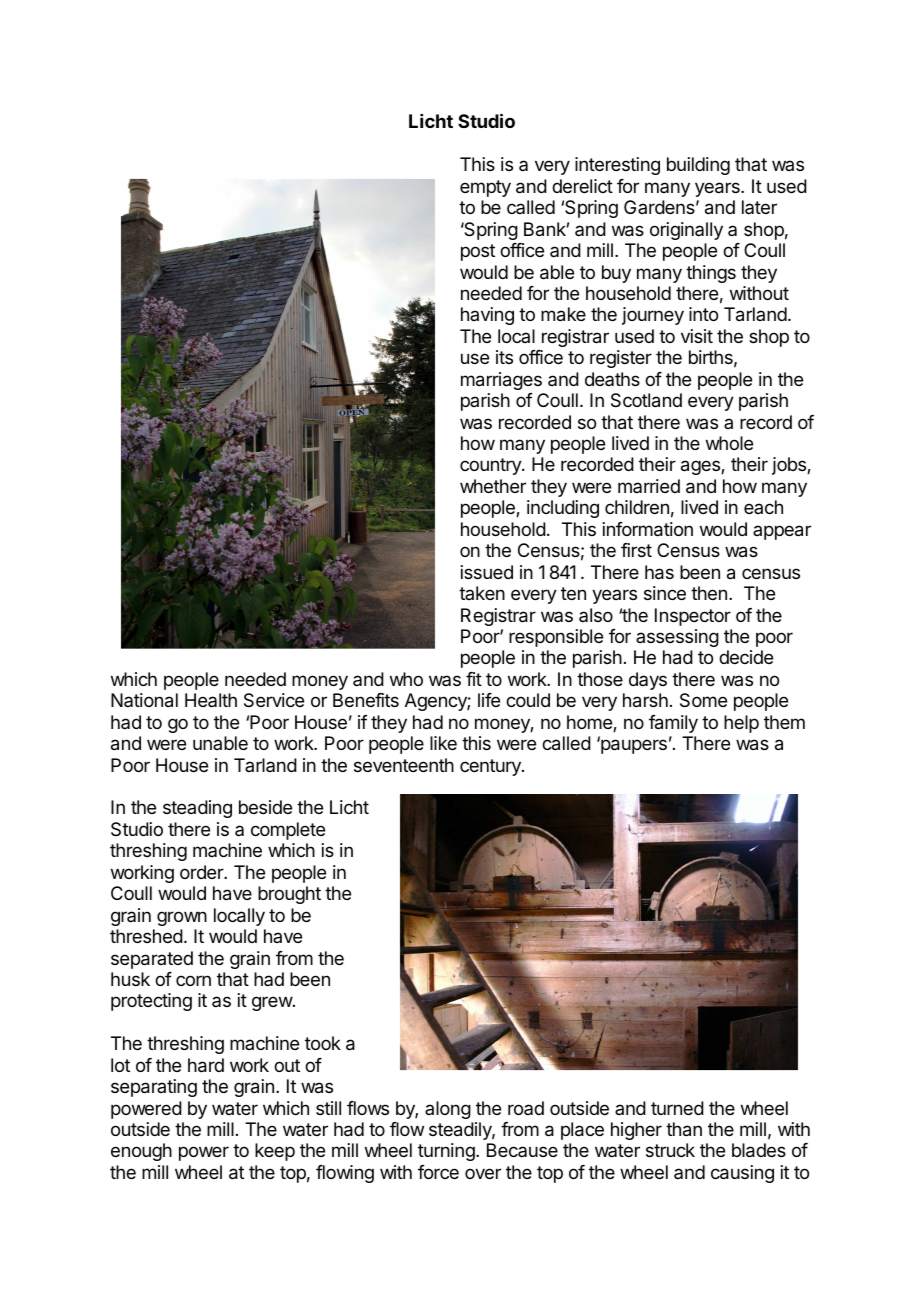 The height and width of the screenshot is (1308, 924). What do you see at coordinates (698, 166) in the screenshot?
I see `building` at bounding box center [698, 166].
